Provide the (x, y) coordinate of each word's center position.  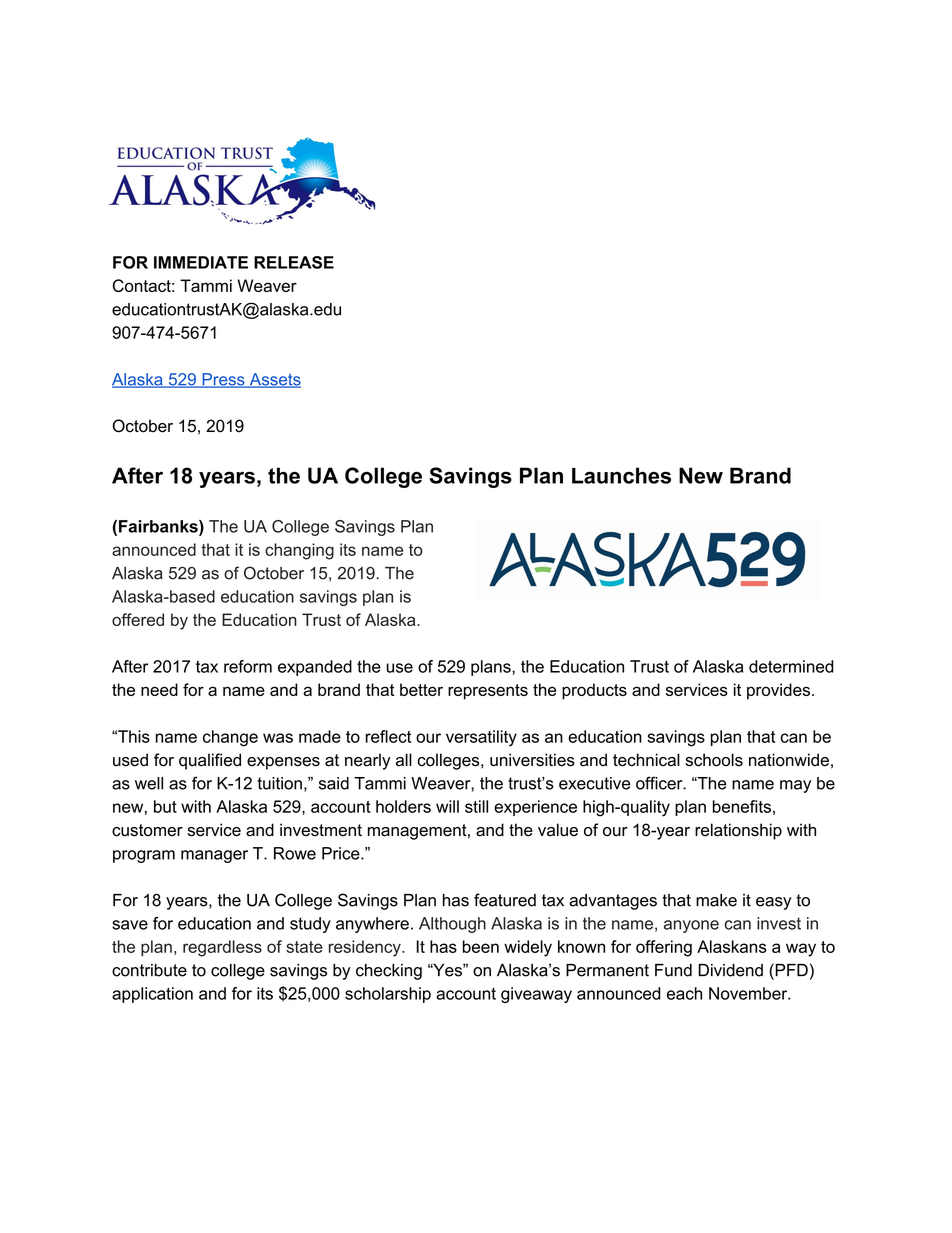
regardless (222, 948)
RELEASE (294, 262)
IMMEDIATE (201, 262)
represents (488, 692)
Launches (621, 475)
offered (138, 619)
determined (791, 666)
